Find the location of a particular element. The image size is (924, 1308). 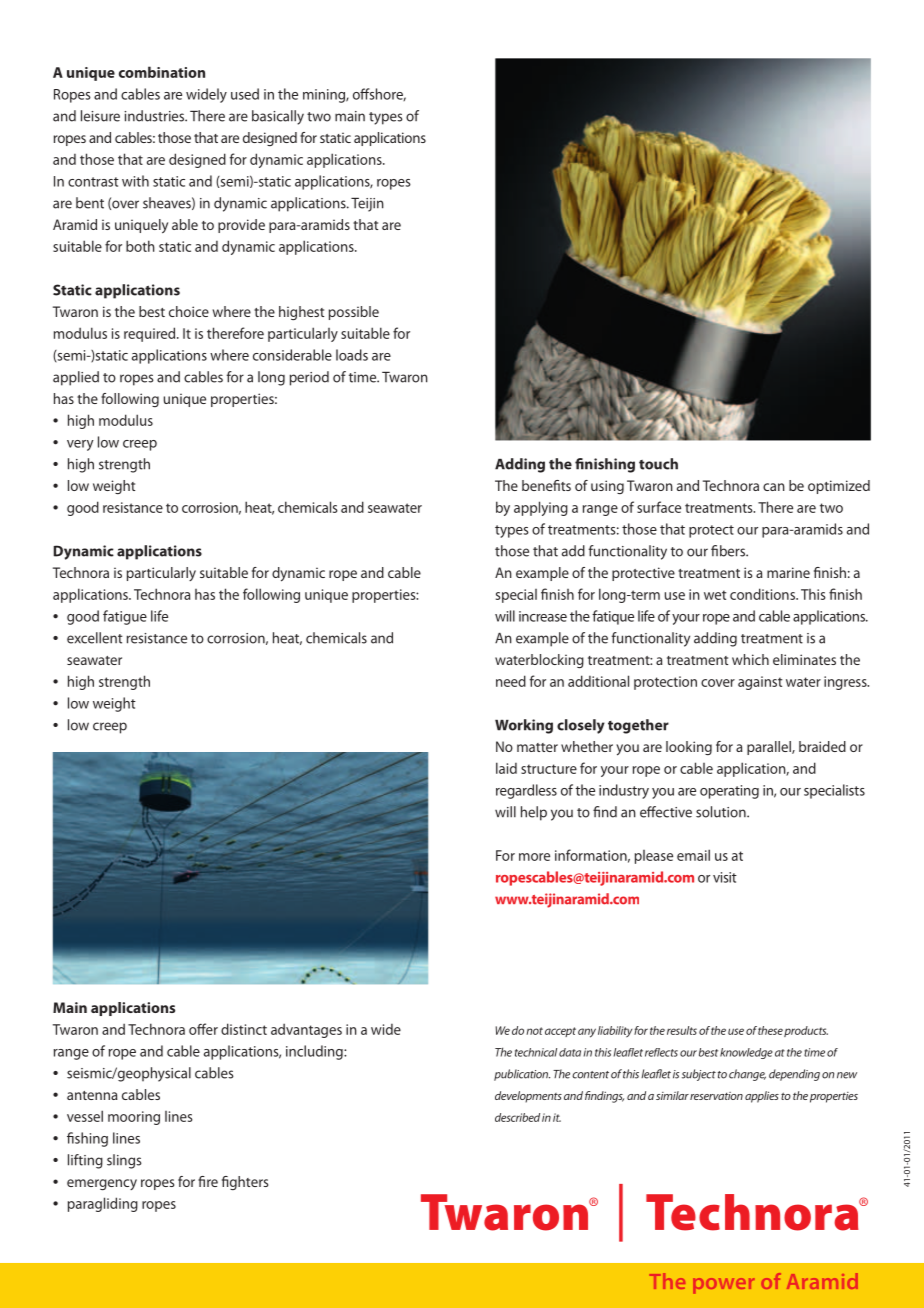

basically is located at coordinates (278, 117).
